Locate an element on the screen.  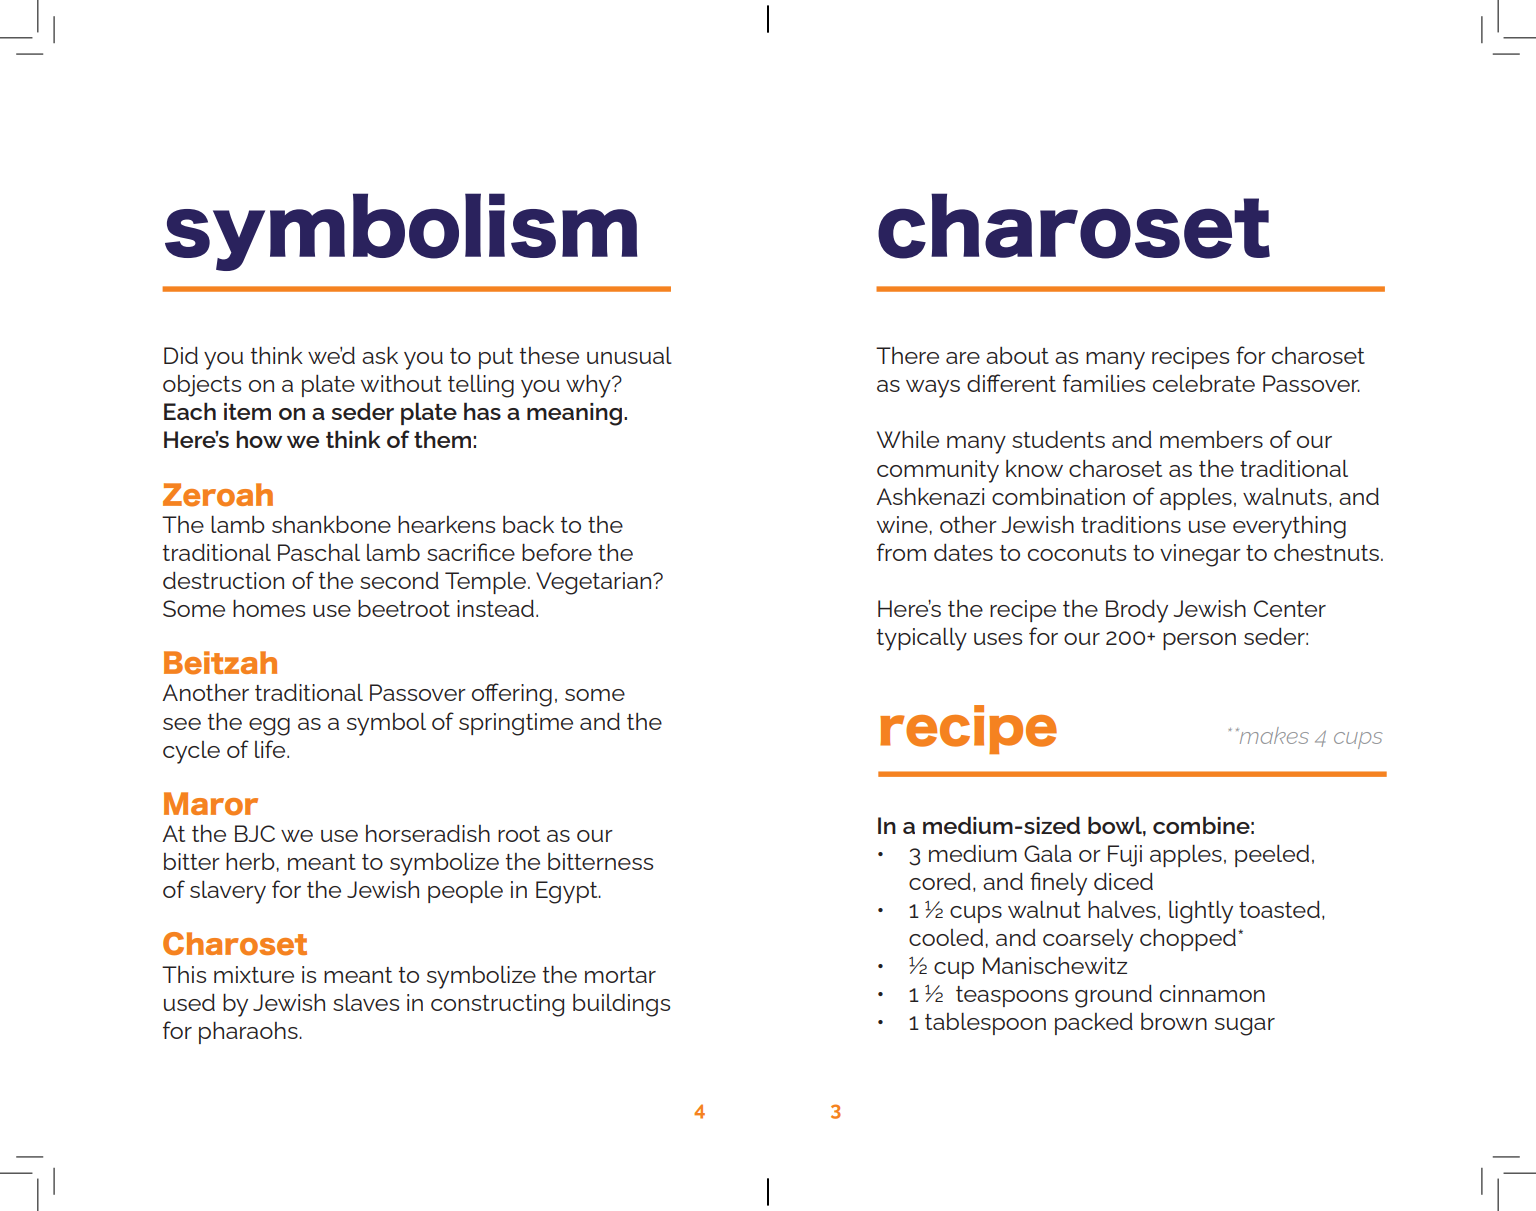
unusual is located at coordinates (629, 355).
